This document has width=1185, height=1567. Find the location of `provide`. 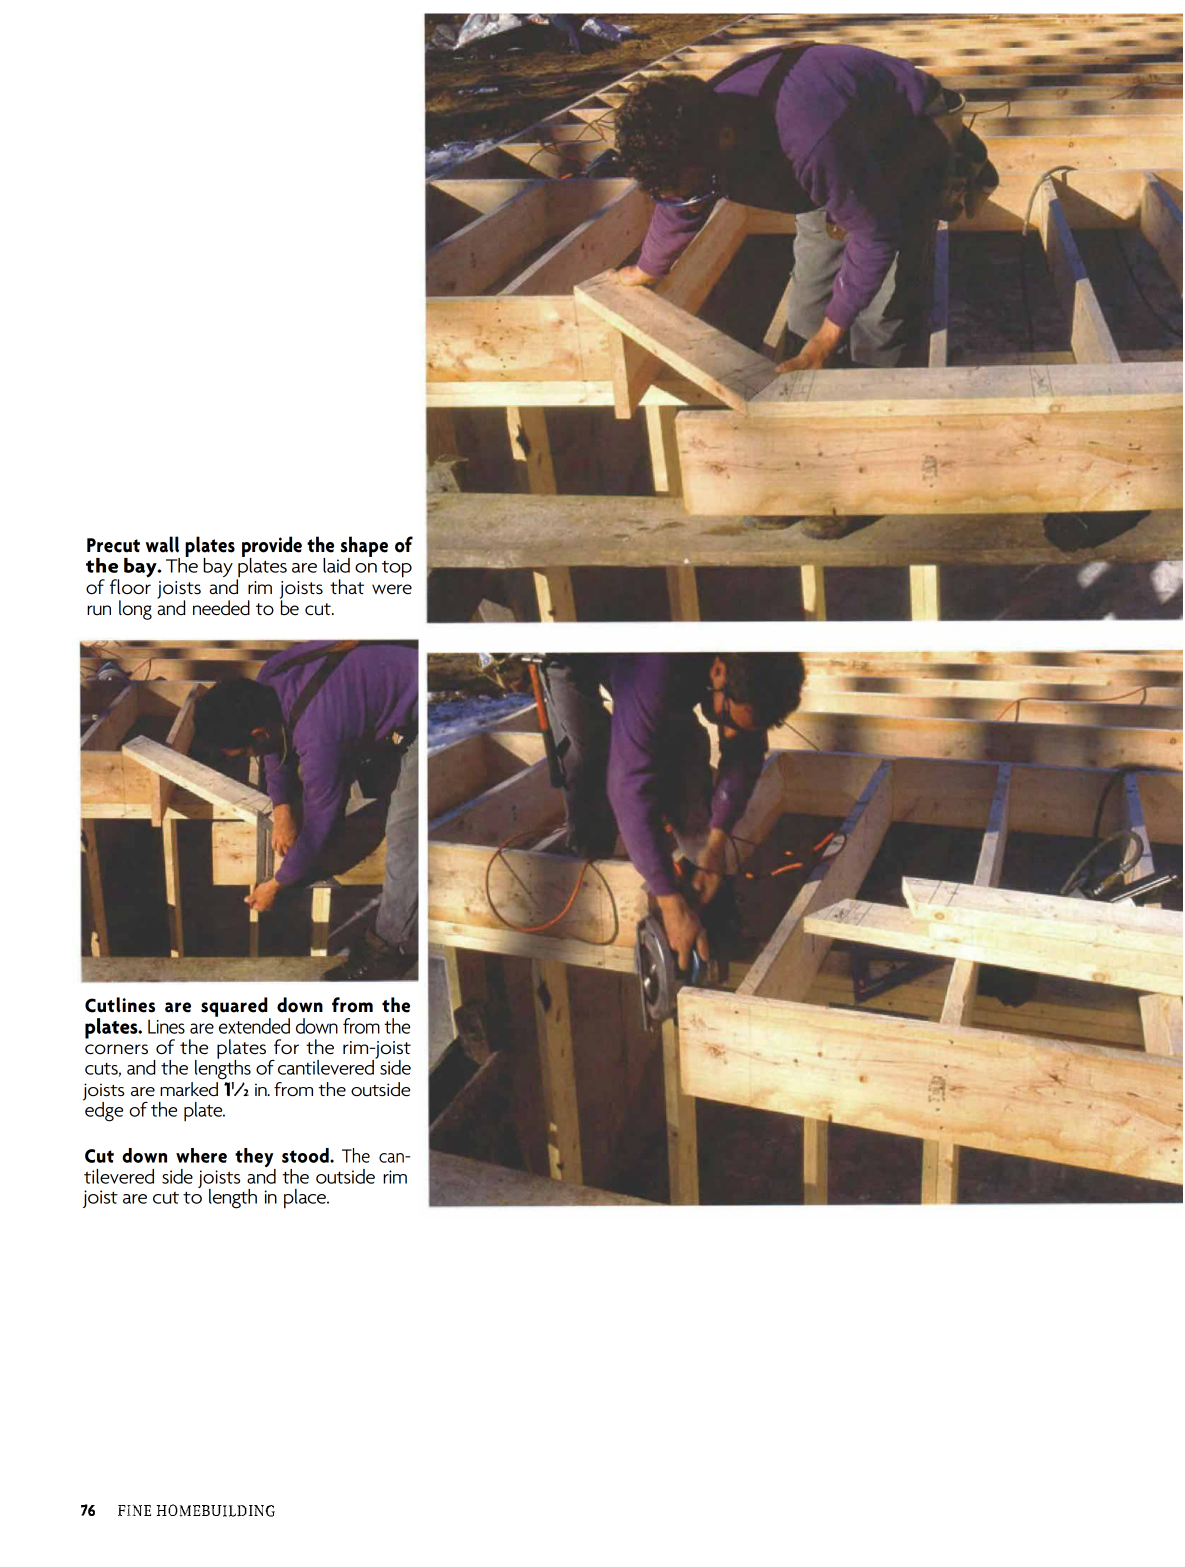

provide is located at coordinates (272, 547).
